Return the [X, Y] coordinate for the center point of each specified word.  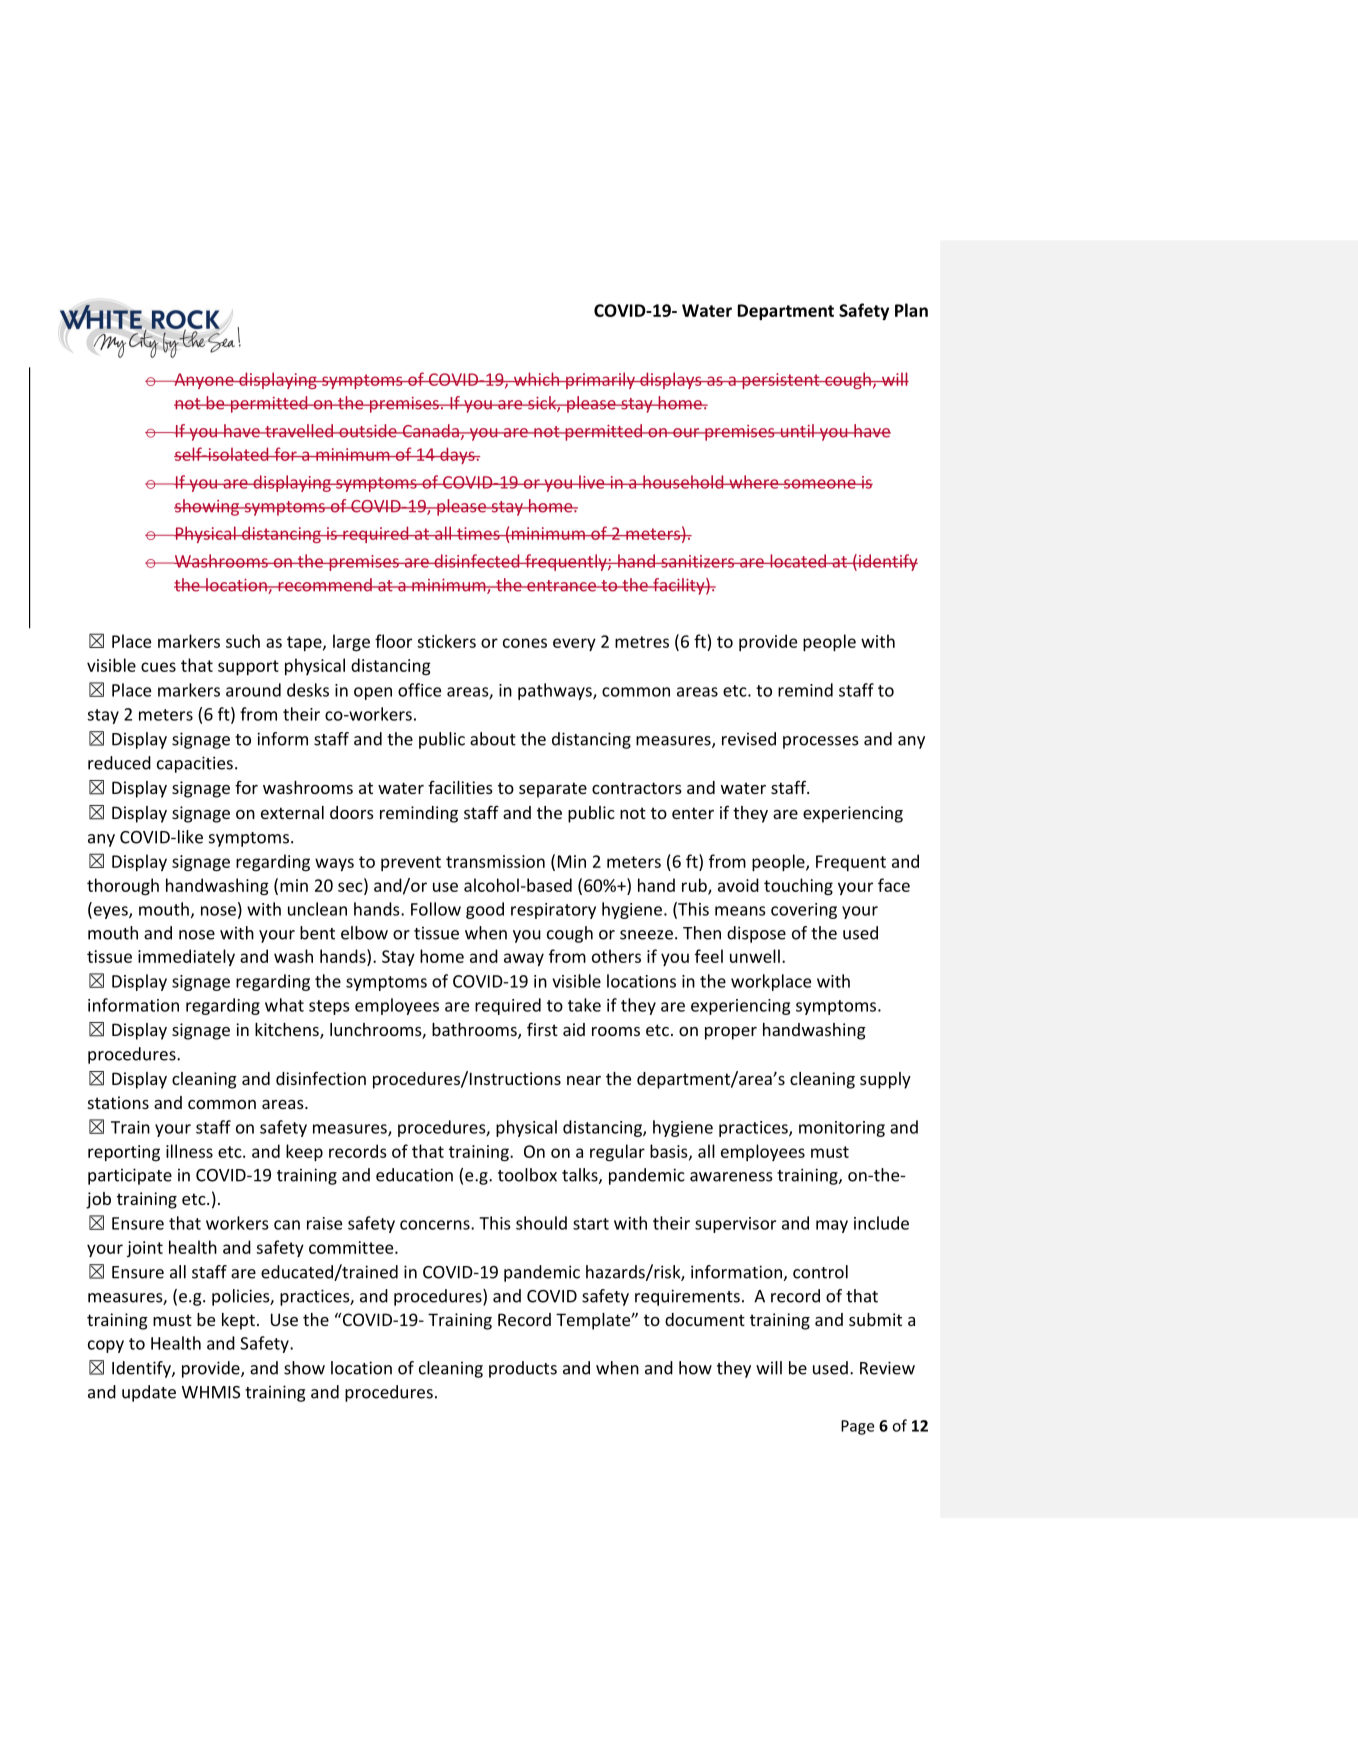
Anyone [204, 381]
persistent [781, 381]
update [149, 1393]
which [536, 379]
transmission [495, 861]
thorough [123, 886]
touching [798, 886]
